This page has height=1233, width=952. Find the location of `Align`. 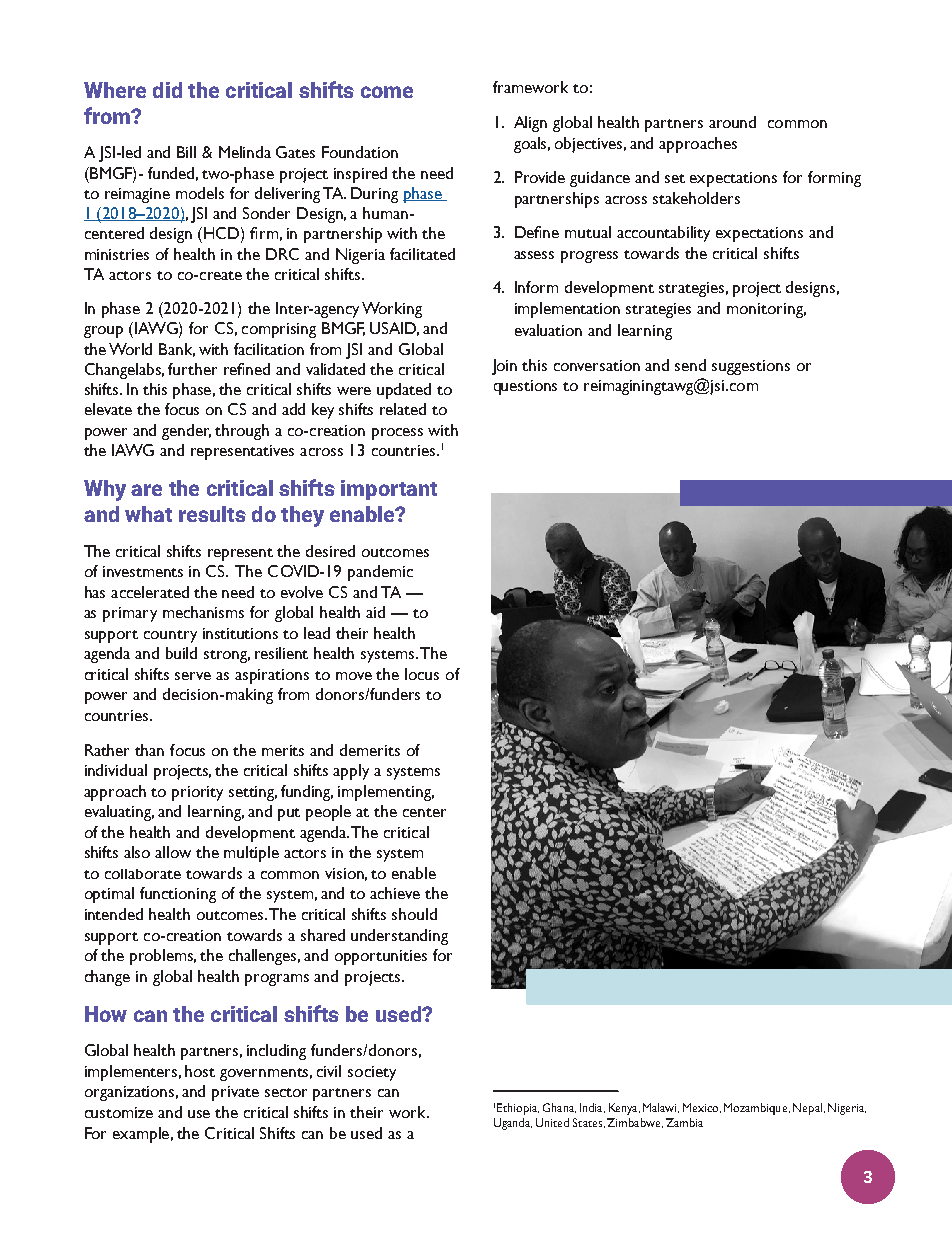

Align is located at coordinates (530, 124).
